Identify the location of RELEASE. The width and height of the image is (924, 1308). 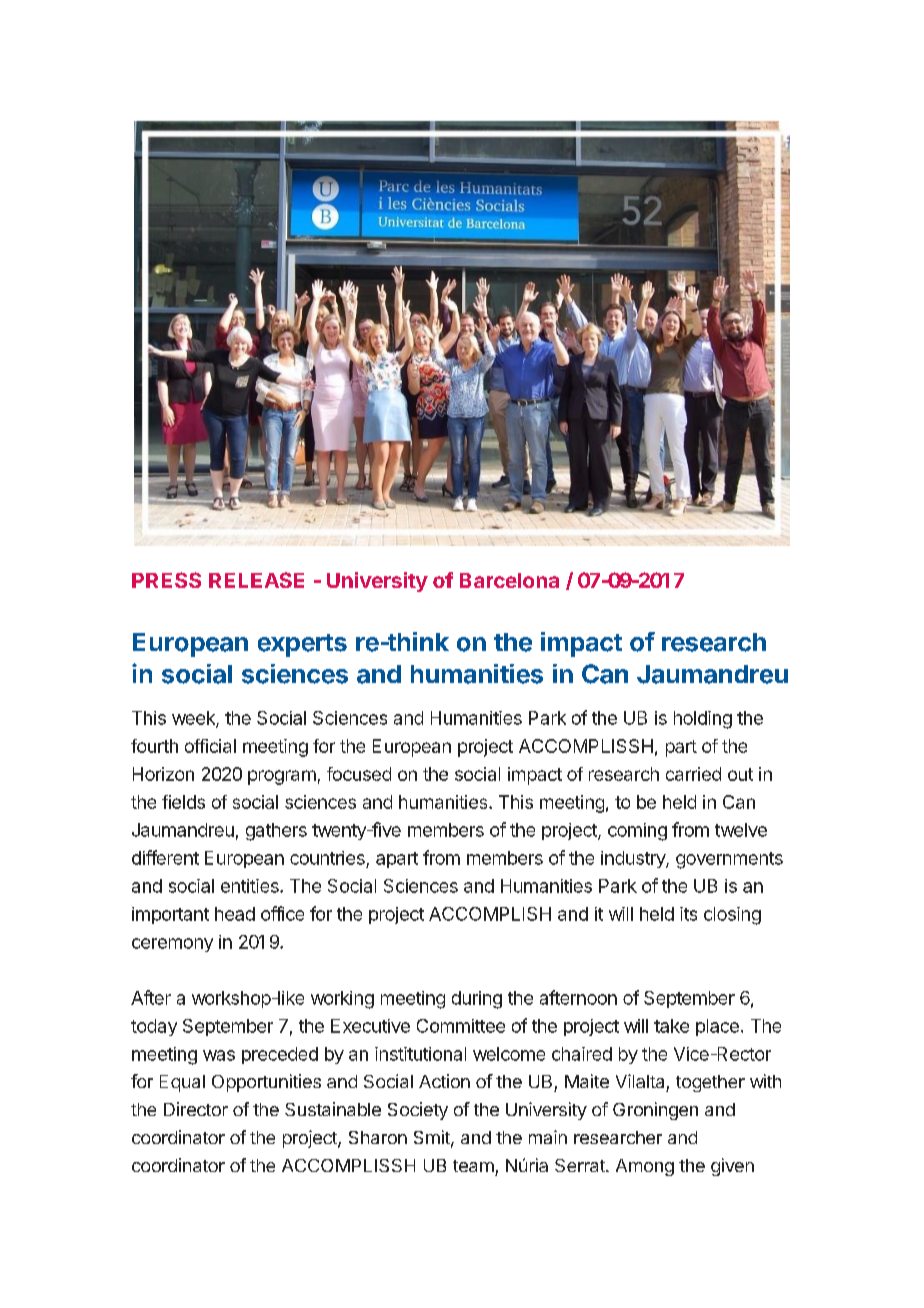
(256, 580).
